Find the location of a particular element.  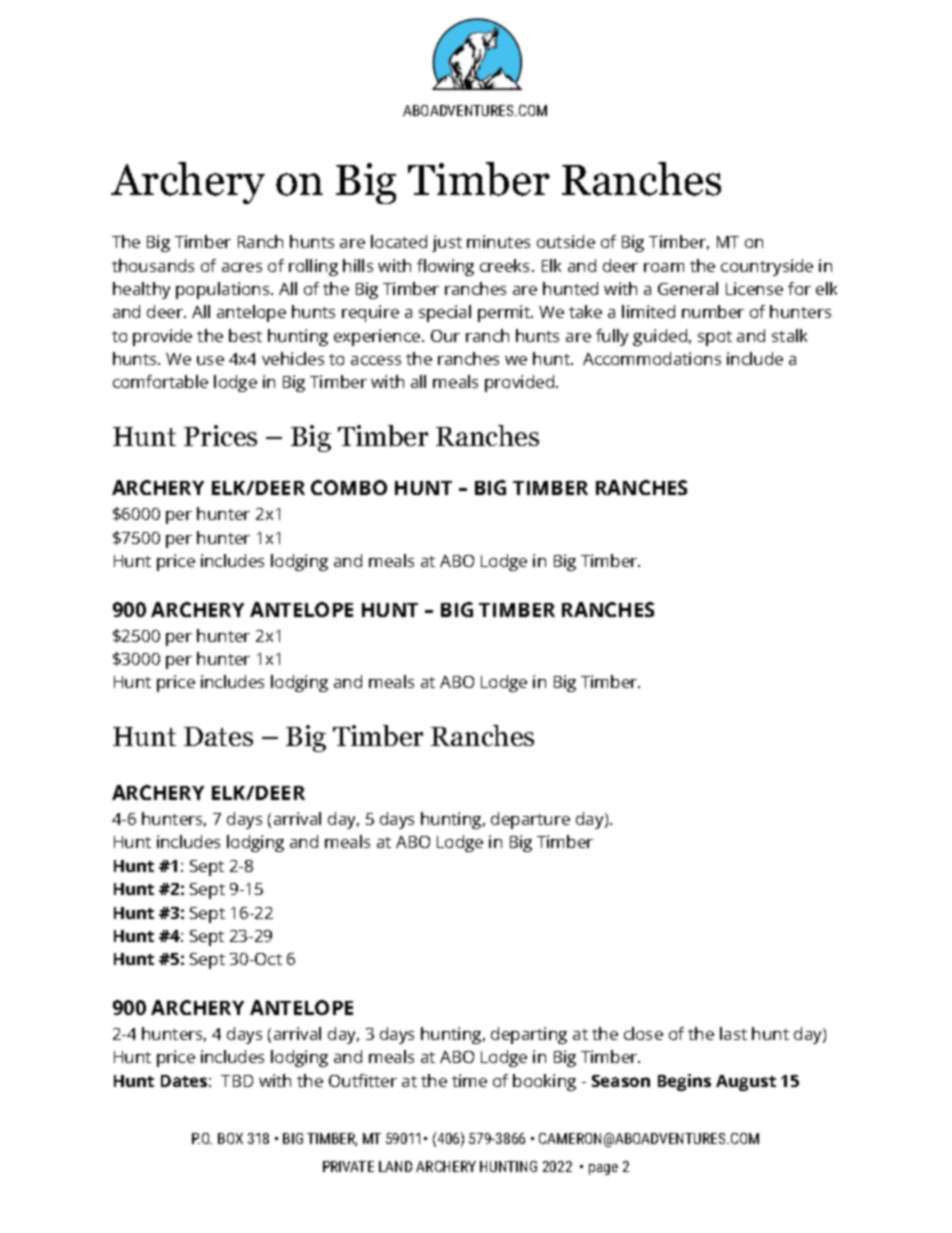

acres is located at coordinates (242, 267).
